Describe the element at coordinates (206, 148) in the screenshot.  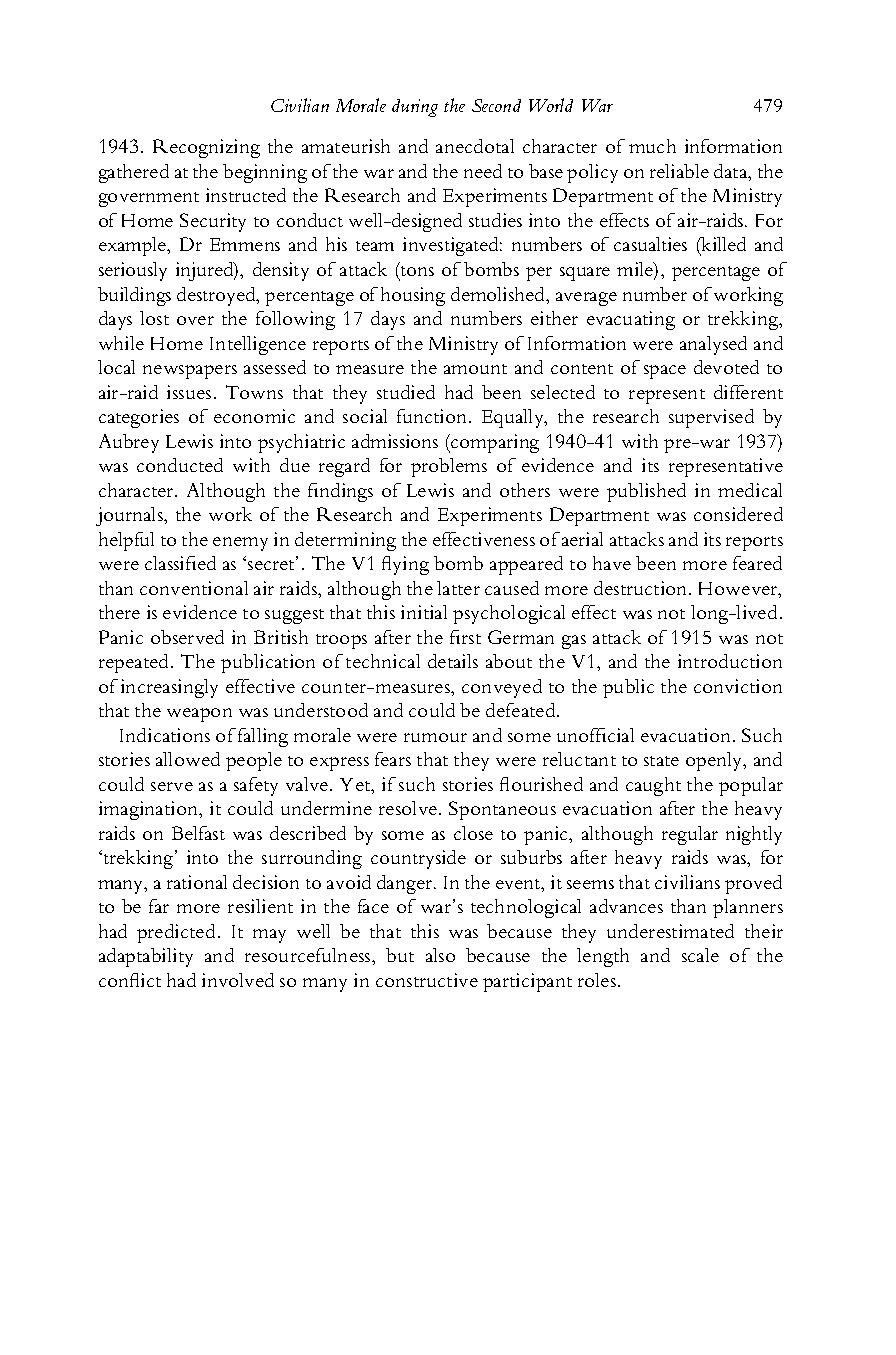
I see `Recognizing` at that location.
